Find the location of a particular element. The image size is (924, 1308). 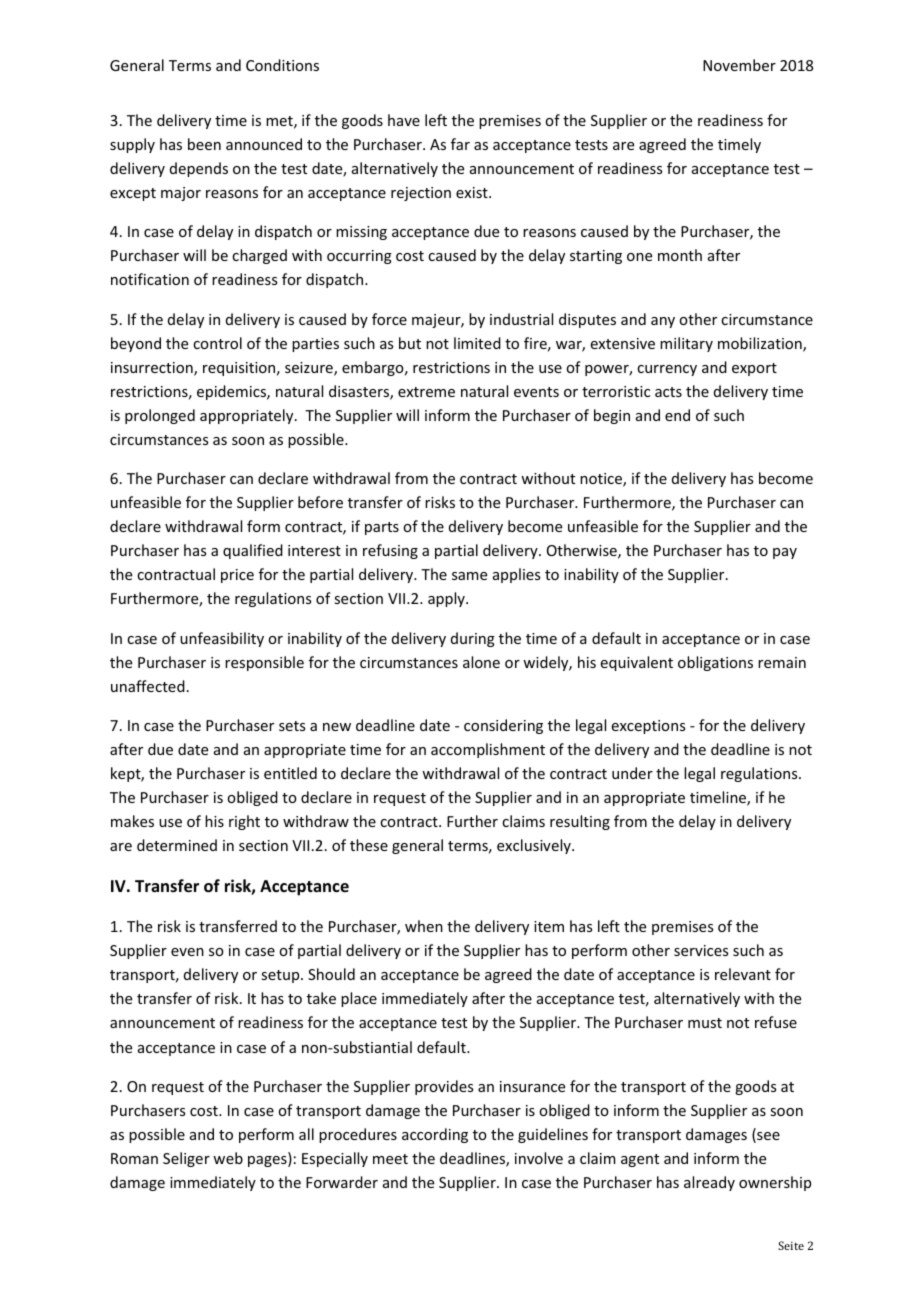

determined is located at coordinates (177, 845).
